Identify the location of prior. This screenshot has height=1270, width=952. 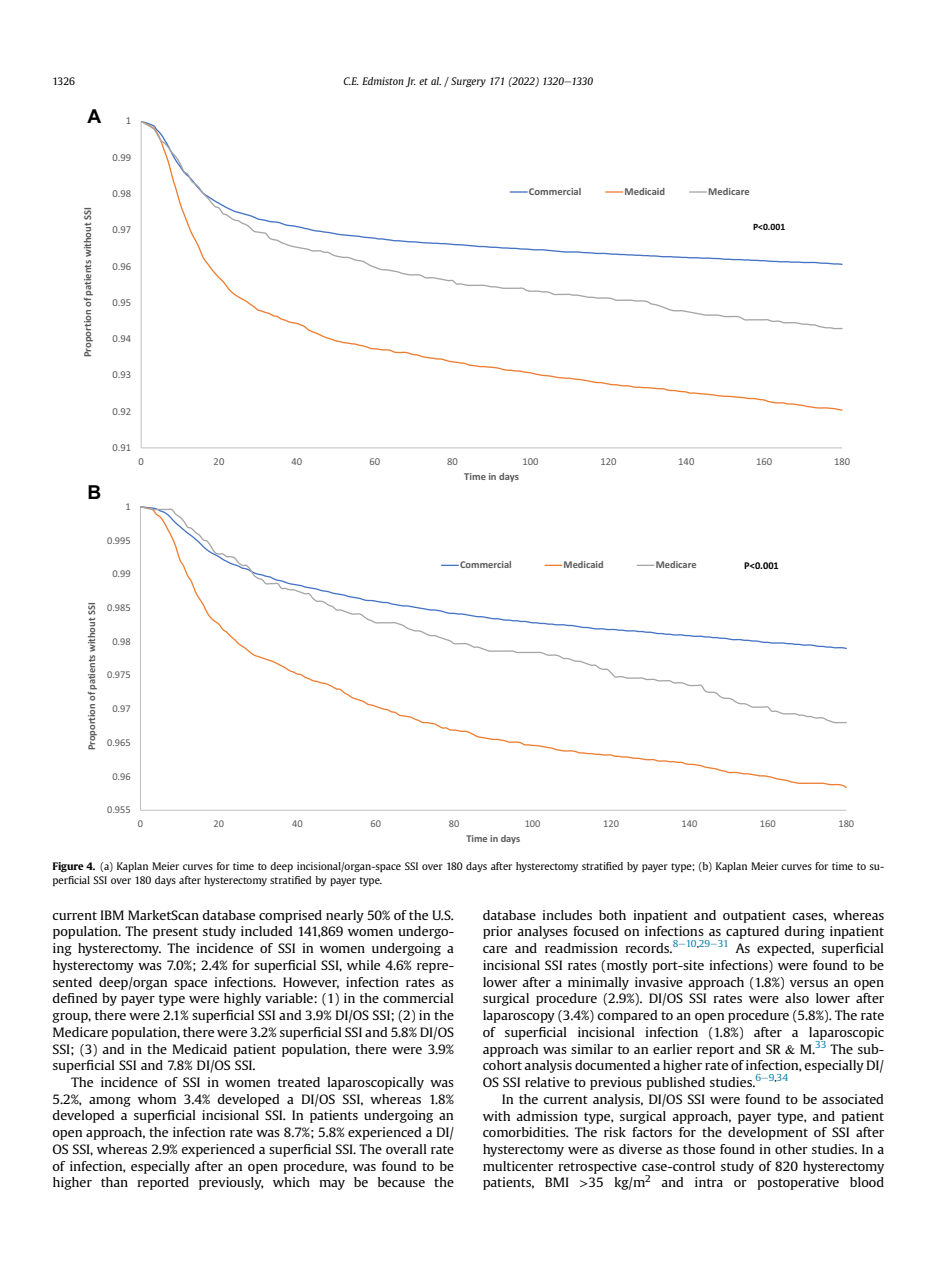
(498, 932).
